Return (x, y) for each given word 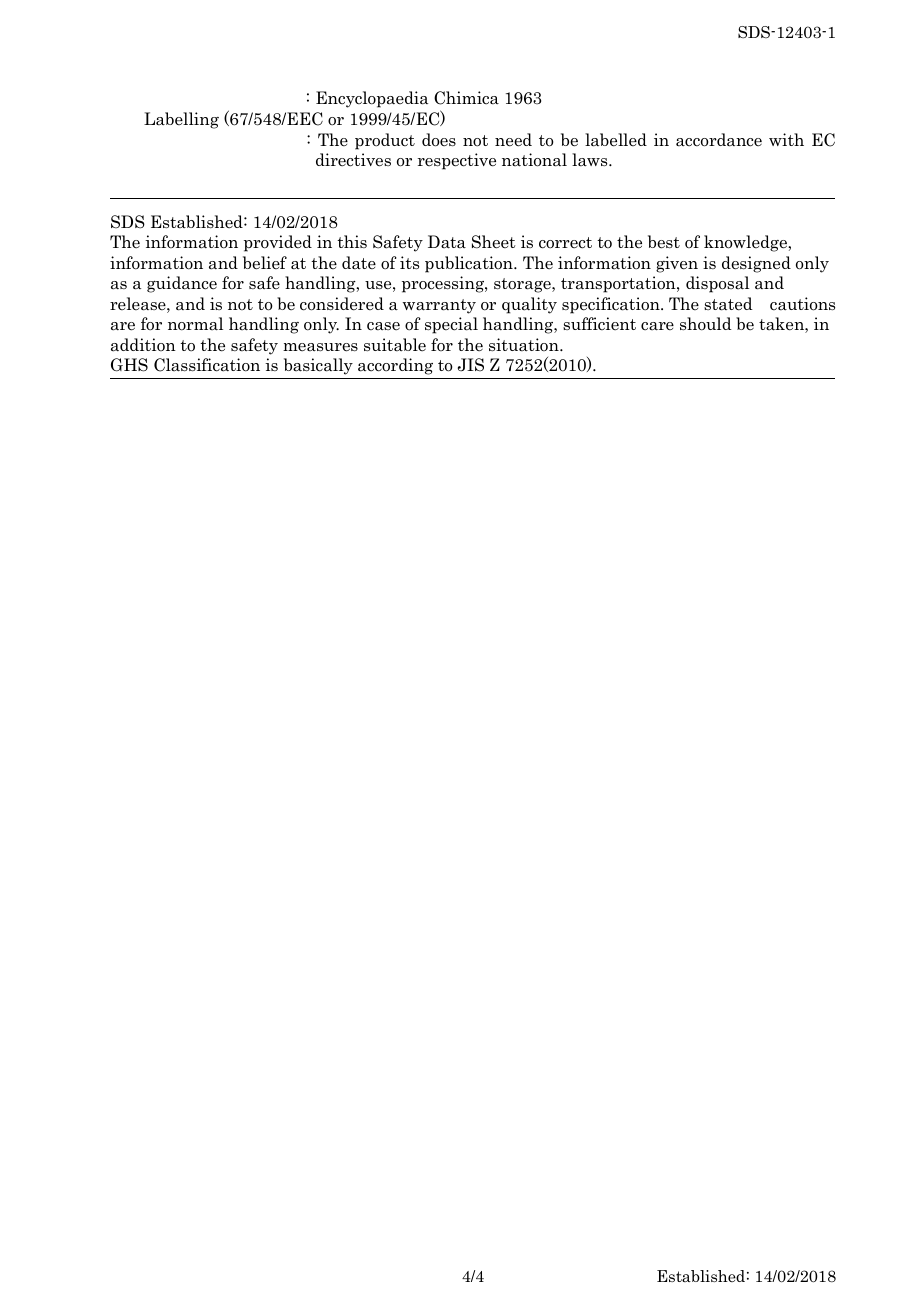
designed (756, 264)
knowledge (746, 243)
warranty (439, 306)
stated (728, 304)
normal (195, 324)
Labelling (181, 120)
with (786, 139)
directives (353, 160)
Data (447, 242)
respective (457, 161)
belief (265, 263)
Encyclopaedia (372, 99)
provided (278, 243)
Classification (207, 365)
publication (470, 264)
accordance (719, 140)
